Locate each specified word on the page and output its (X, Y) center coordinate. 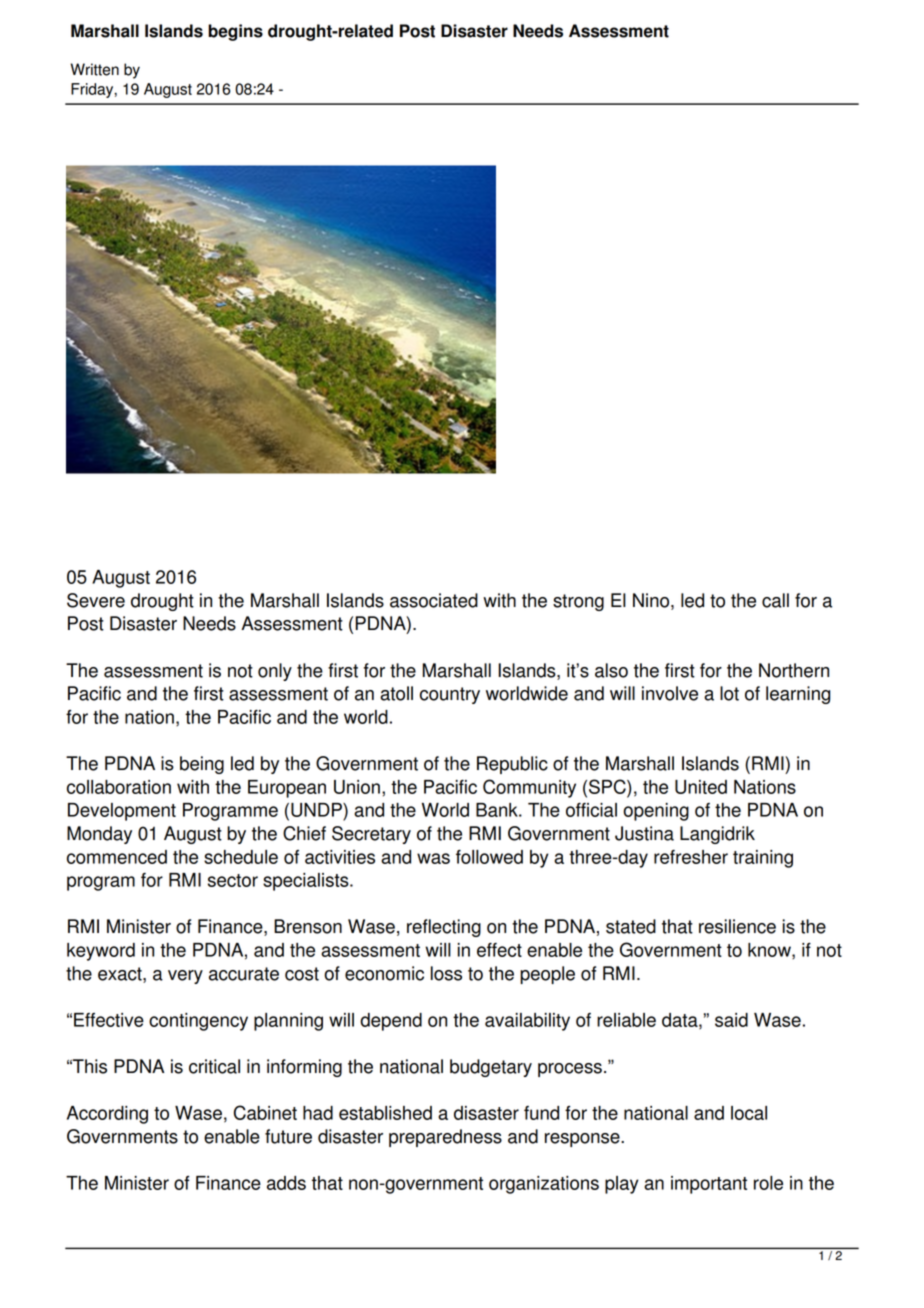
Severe (96, 600)
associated (434, 600)
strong (578, 602)
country (450, 695)
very (185, 977)
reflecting (444, 928)
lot (729, 693)
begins (235, 32)
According (107, 1115)
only (275, 672)
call (775, 600)
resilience (737, 926)
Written (95, 69)
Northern (794, 670)
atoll (396, 693)
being (202, 765)
